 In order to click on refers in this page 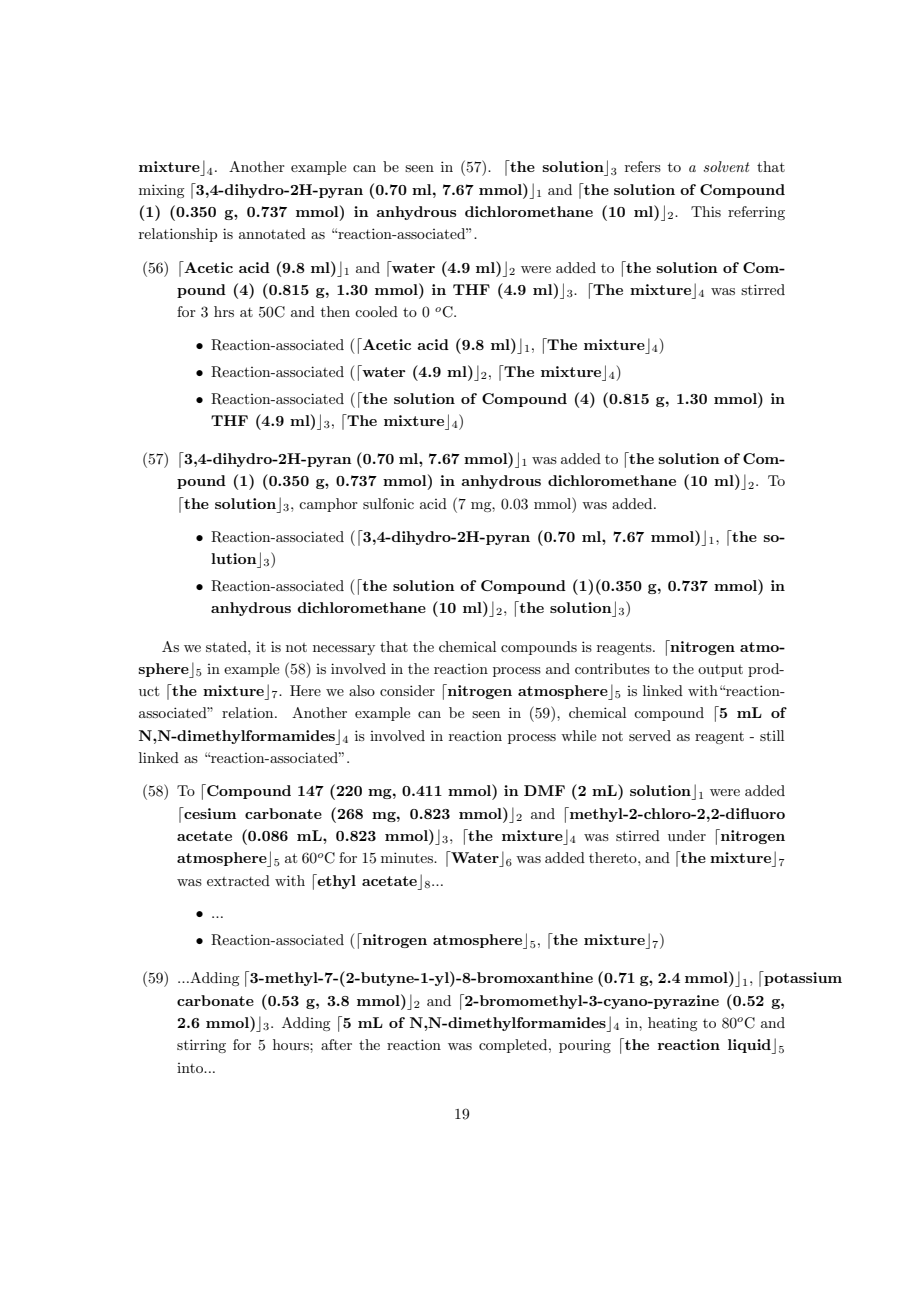, I will do `click(643, 166)`.
